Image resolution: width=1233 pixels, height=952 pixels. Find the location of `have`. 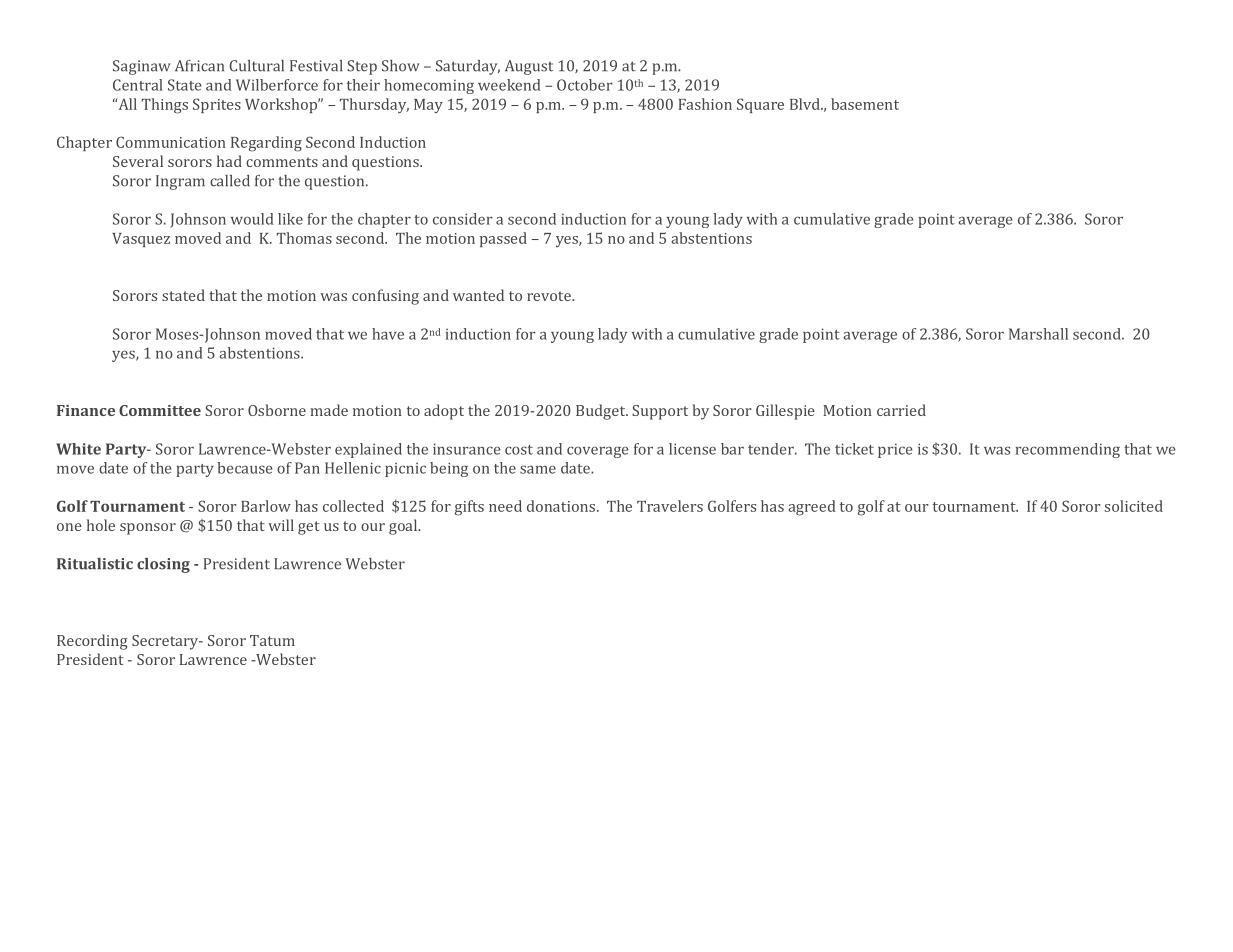

have is located at coordinates (388, 334).
